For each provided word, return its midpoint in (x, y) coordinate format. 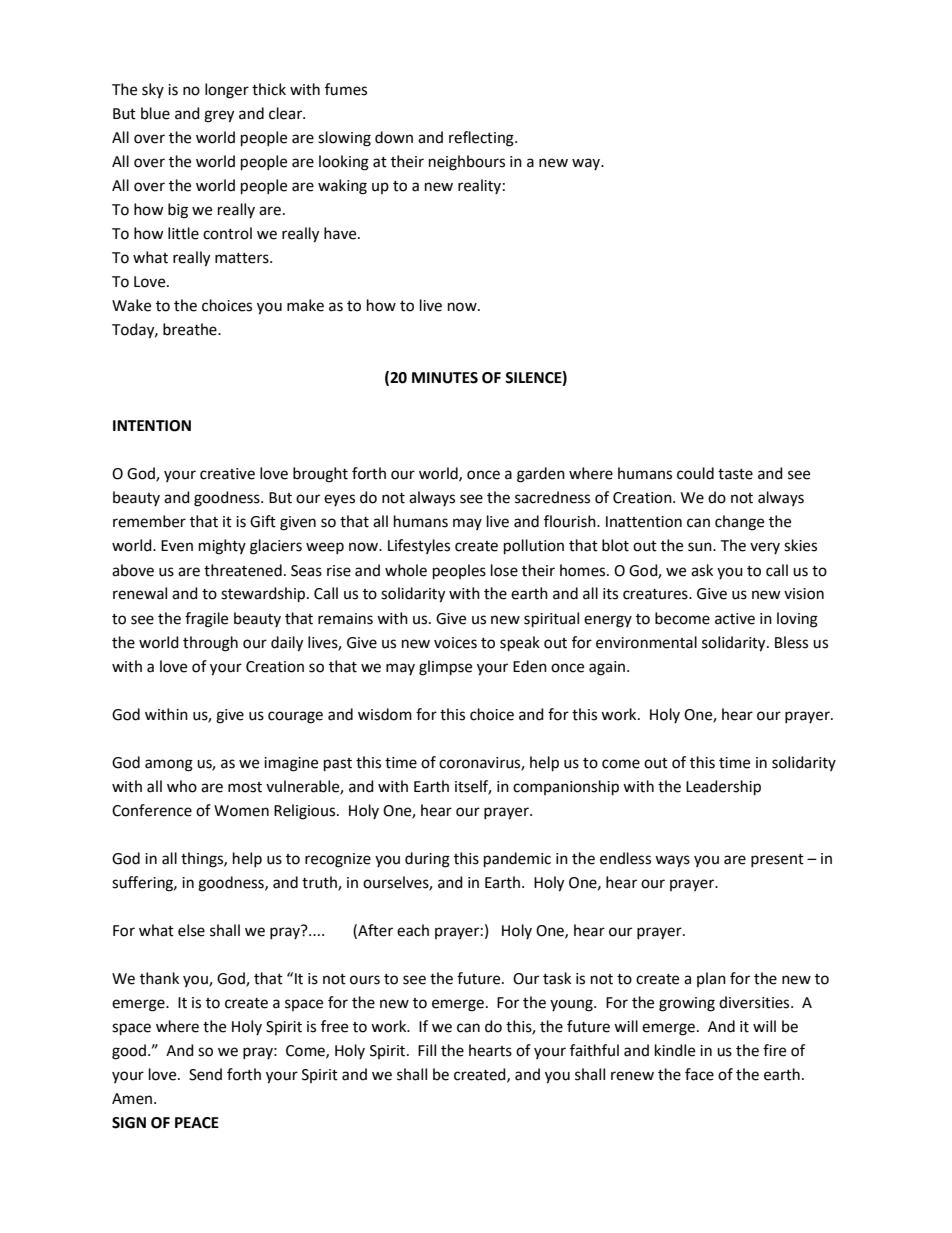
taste (735, 474)
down (394, 137)
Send (205, 1074)
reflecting (482, 139)
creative (227, 474)
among (169, 765)
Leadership (723, 788)
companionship (566, 788)
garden (541, 475)
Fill (427, 1050)
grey (219, 116)
